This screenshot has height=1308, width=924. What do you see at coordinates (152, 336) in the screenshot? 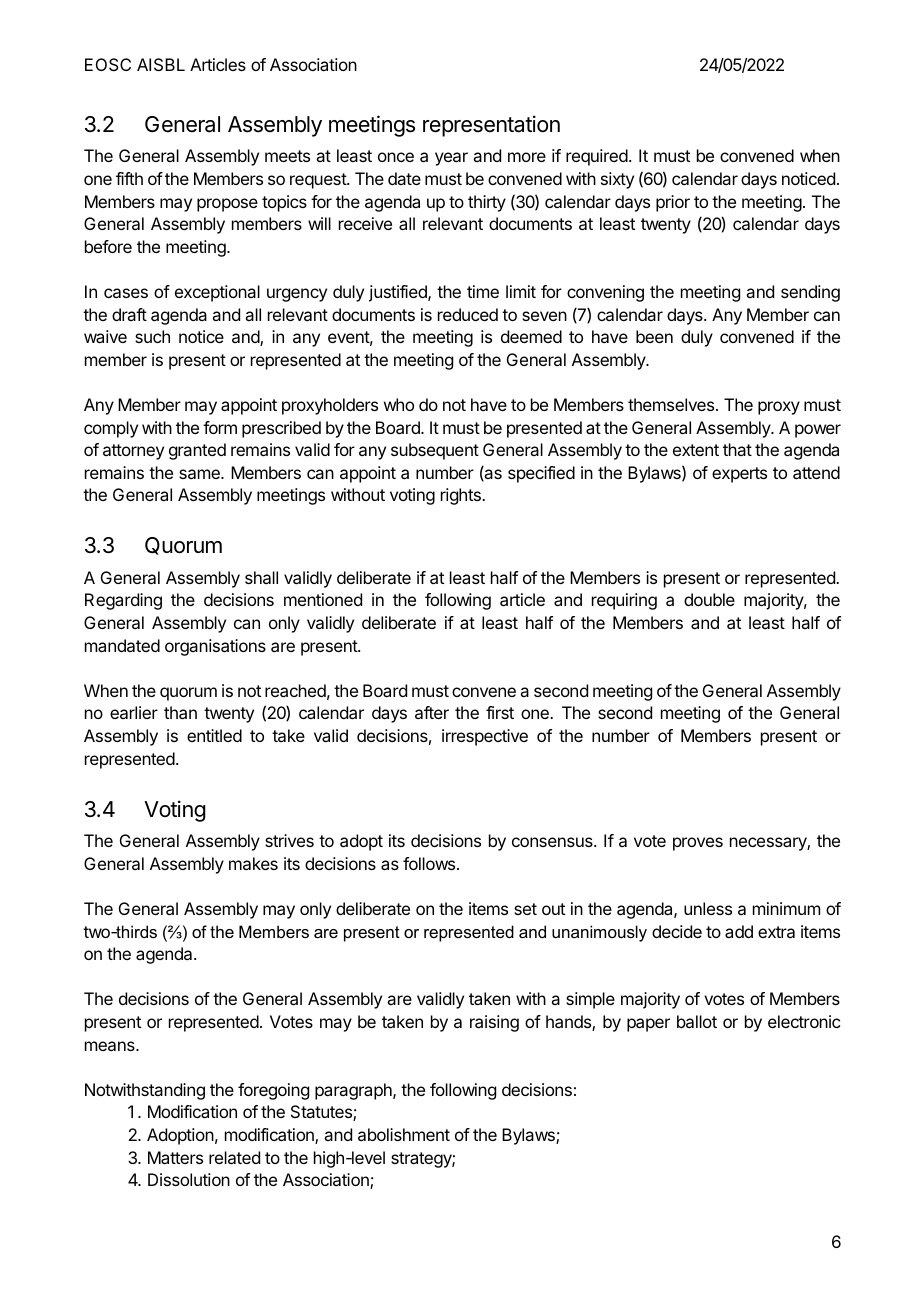
I see `such` at bounding box center [152, 336].
